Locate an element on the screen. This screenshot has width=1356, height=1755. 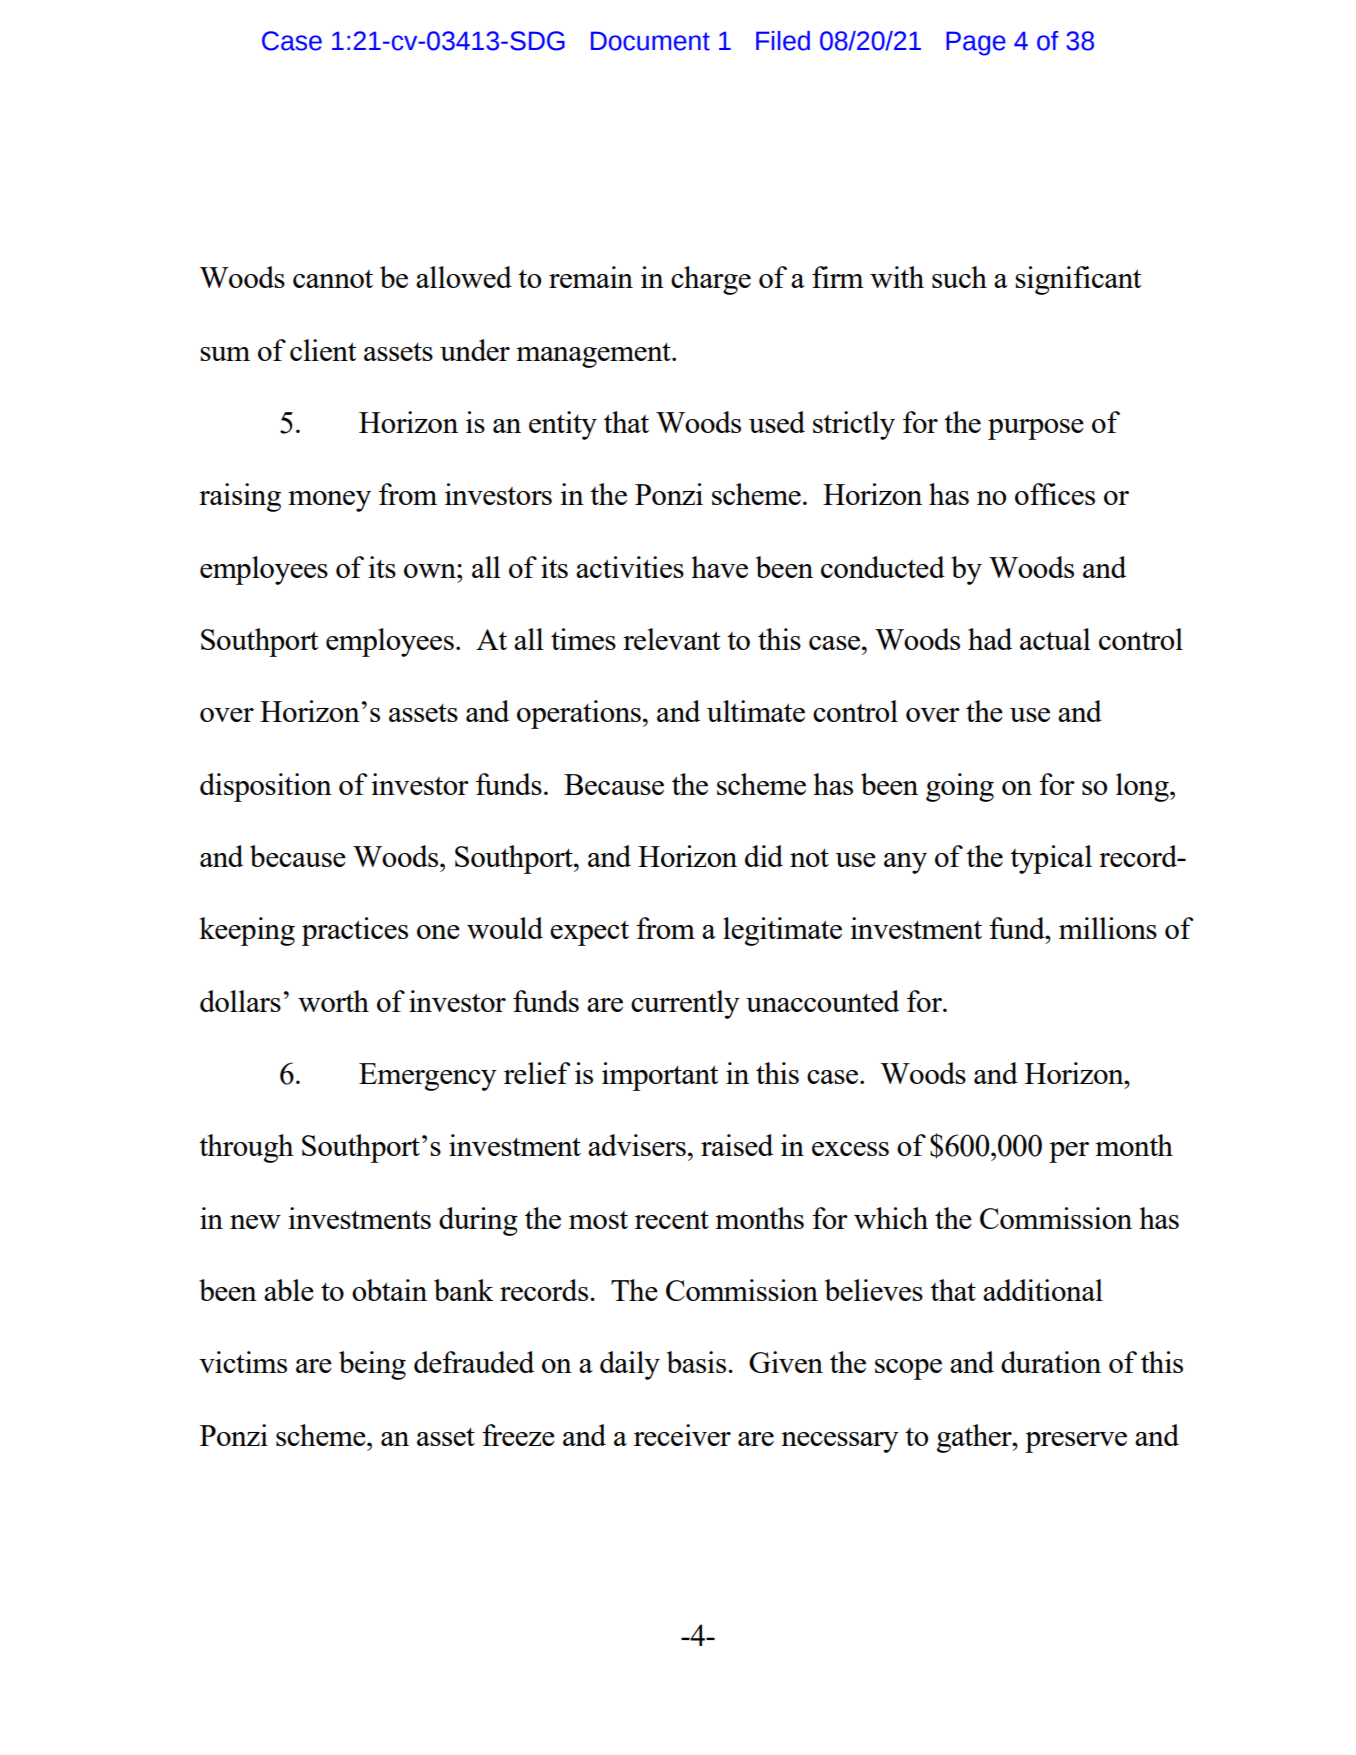
disposition is located at coordinates (266, 787).
